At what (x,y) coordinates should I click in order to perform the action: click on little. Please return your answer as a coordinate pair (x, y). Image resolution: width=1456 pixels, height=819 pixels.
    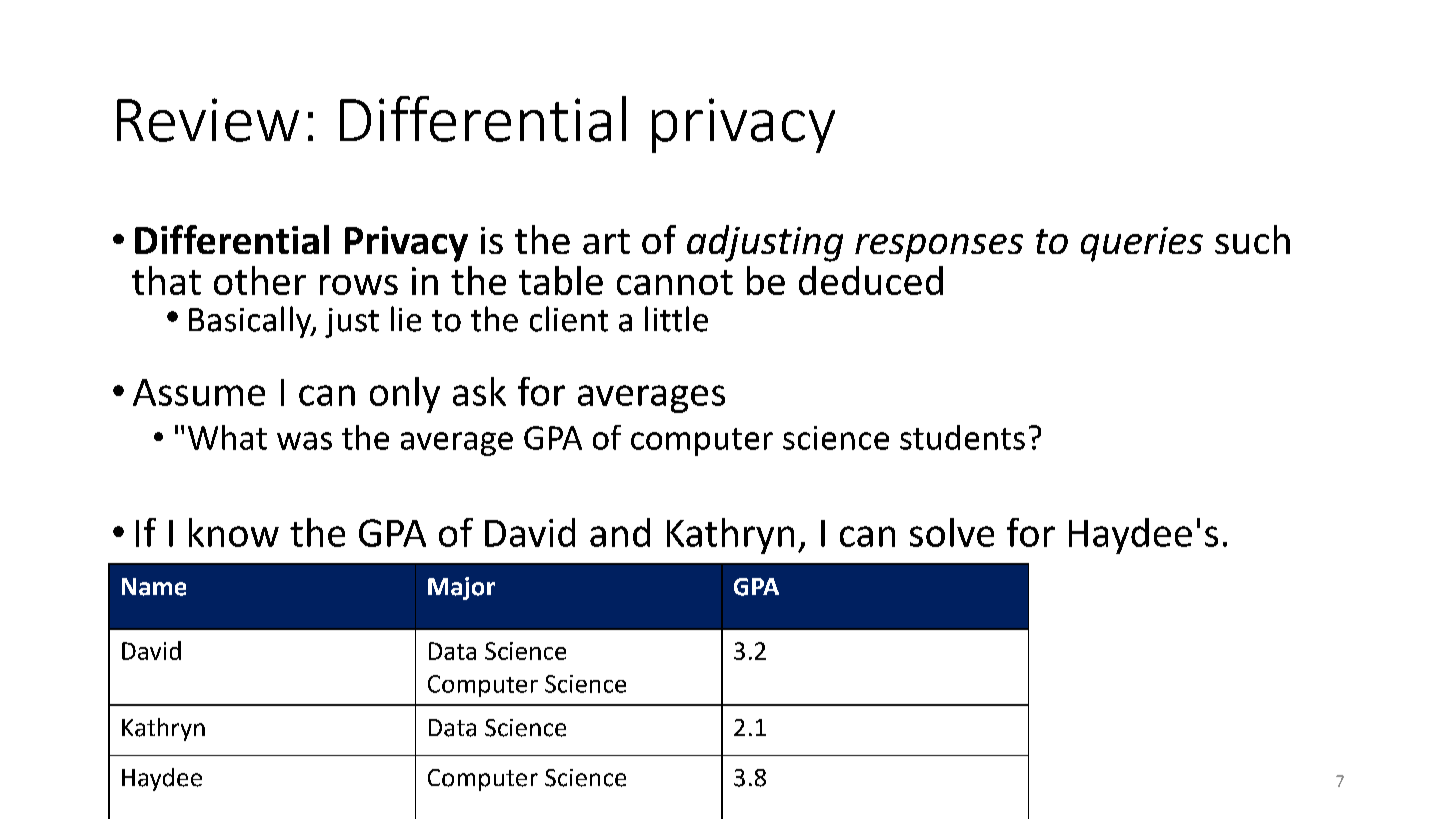
    Looking at the image, I should click on (676, 319).
